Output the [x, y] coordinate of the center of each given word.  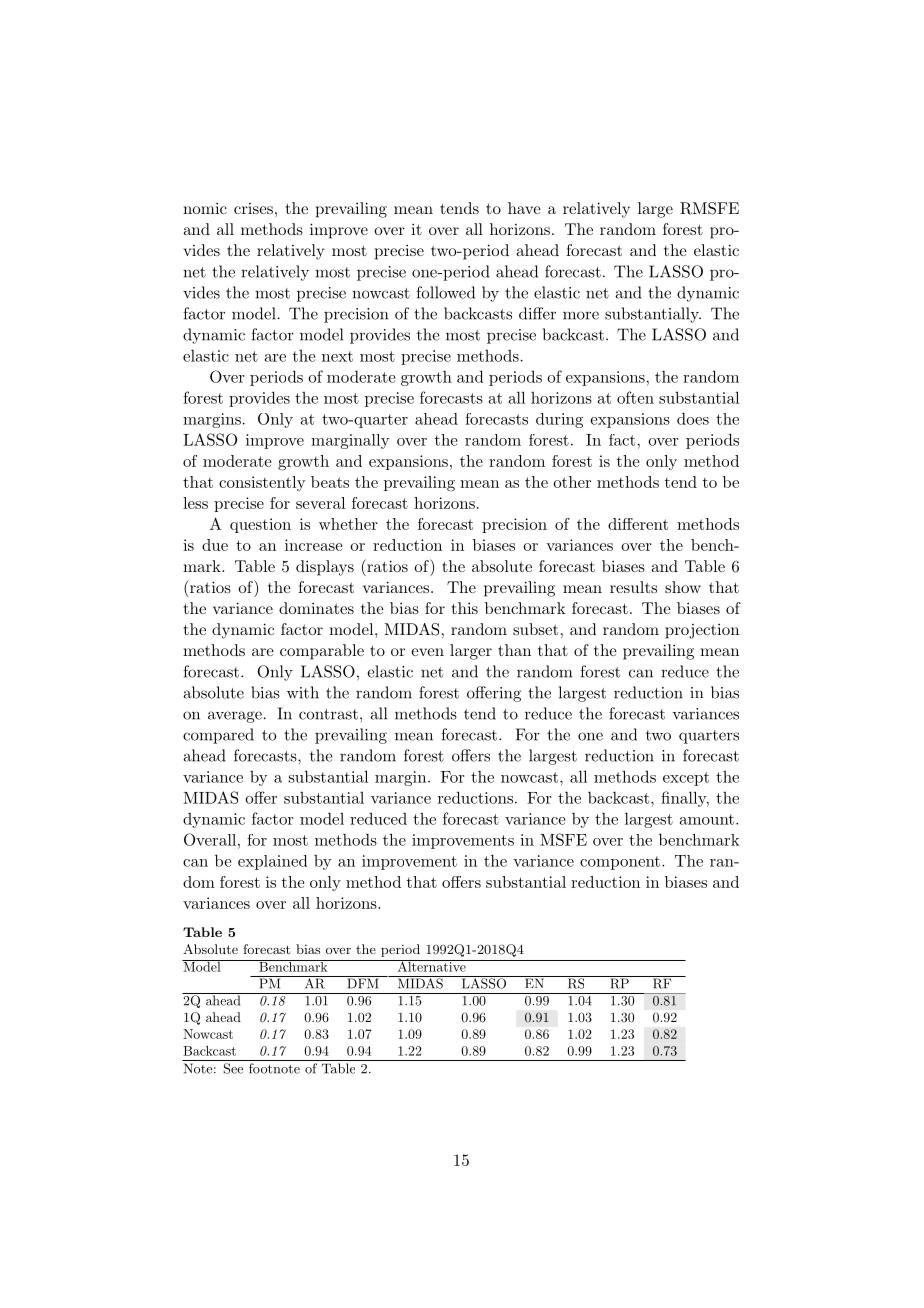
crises [253, 208]
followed [445, 292]
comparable [322, 652]
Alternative [431, 966]
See [233, 1068]
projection [702, 631]
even [427, 652]
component [620, 863]
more [581, 315]
